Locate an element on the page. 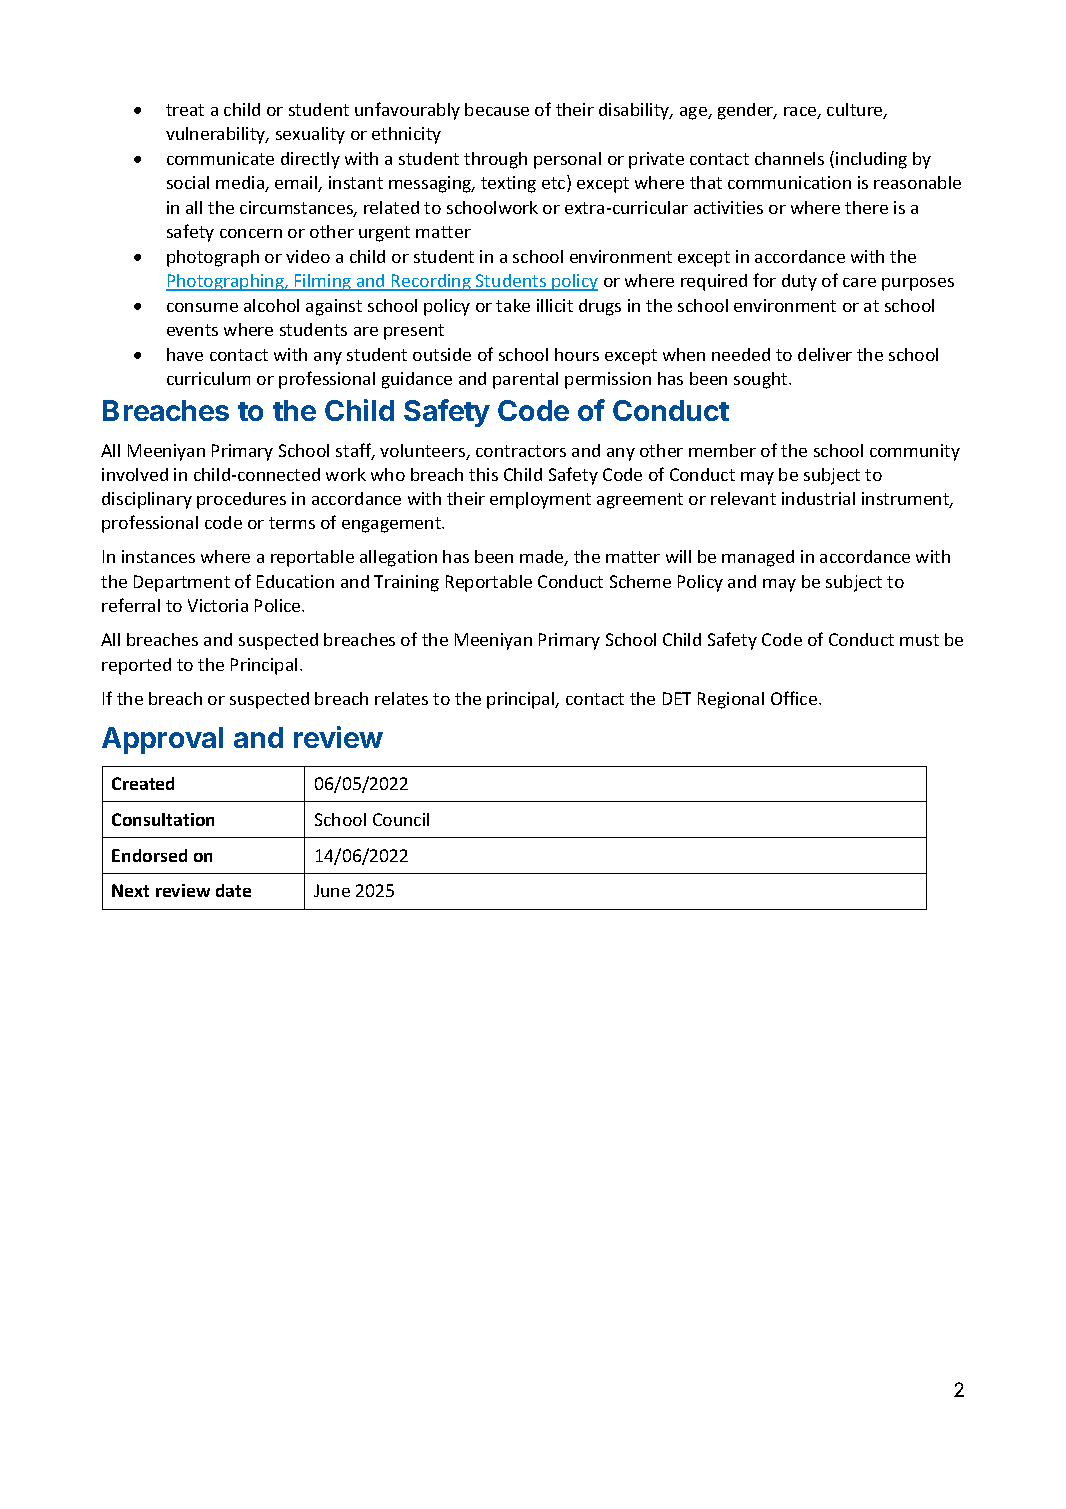 Image resolution: width=1066 pixels, height=1509 pixels. must is located at coordinates (919, 640).
